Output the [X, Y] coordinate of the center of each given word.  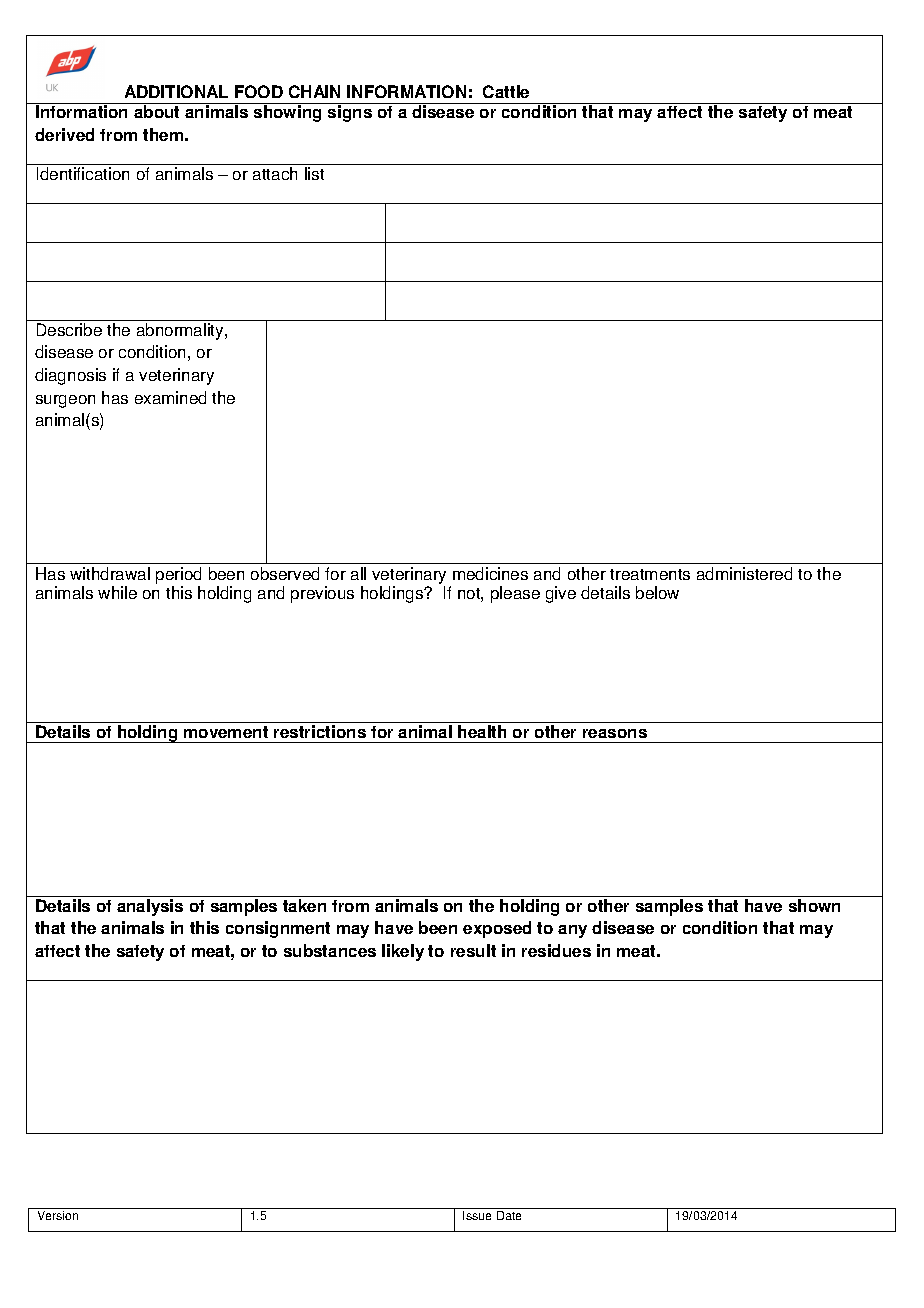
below [657, 592]
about [156, 111]
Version [58, 1215]
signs [350, 113]
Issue [477, 1215]
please [515, 594]
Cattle [506, 91]
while [117, 592]
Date [509, 1215]
